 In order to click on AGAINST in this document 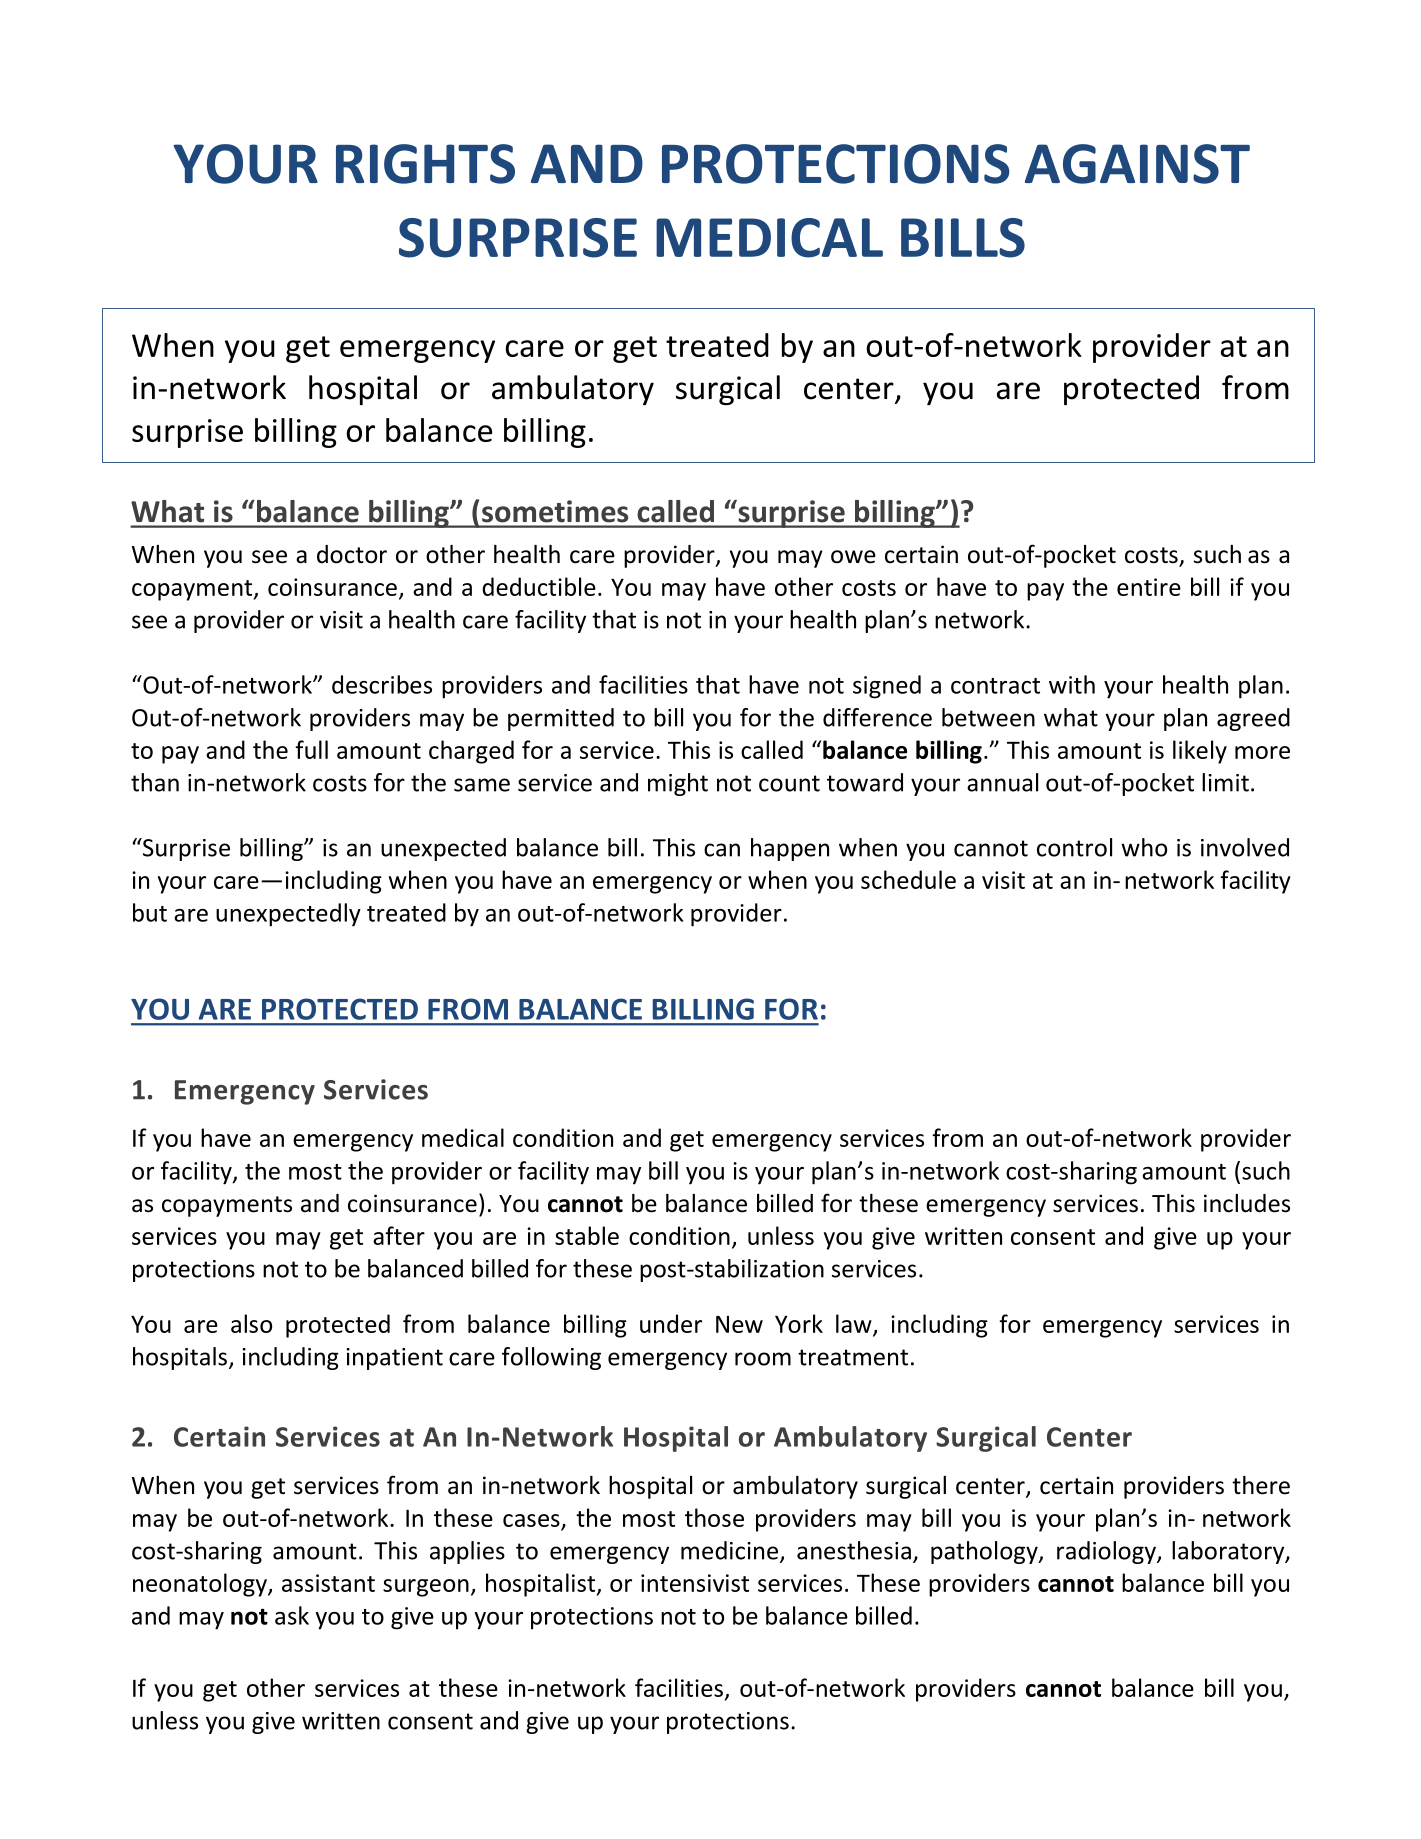, I will do `click(1137, 164)`.
